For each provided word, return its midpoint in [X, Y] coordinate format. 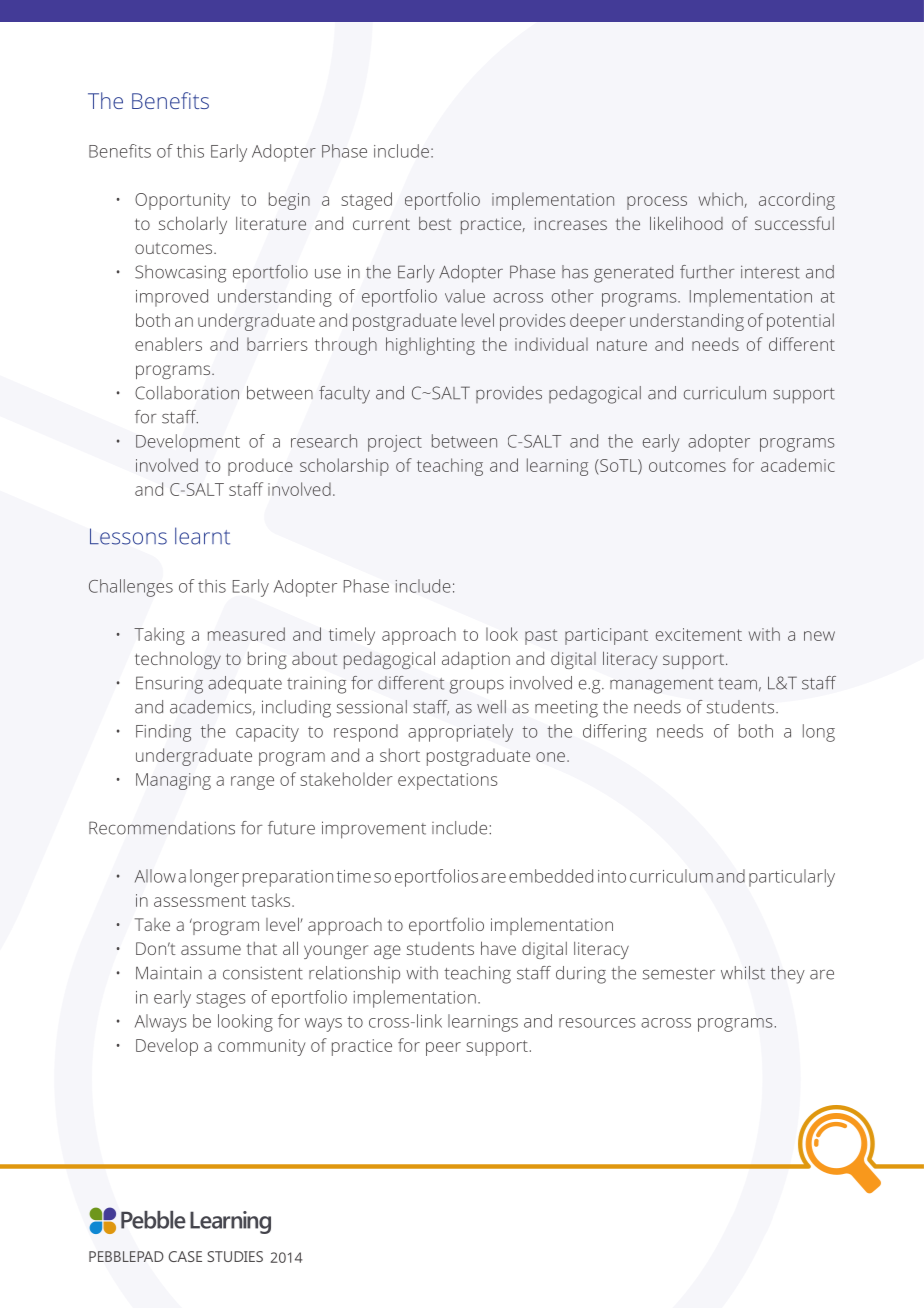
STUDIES [235, 1256]
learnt [202, 536]
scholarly [193, 225]
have [498, 948]
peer [443, 1049]
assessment [200, 901]
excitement [699, 634]
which [722, 200]
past [541, 637]
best [435, 223]
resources [597, 1023]
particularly [792, 878]
